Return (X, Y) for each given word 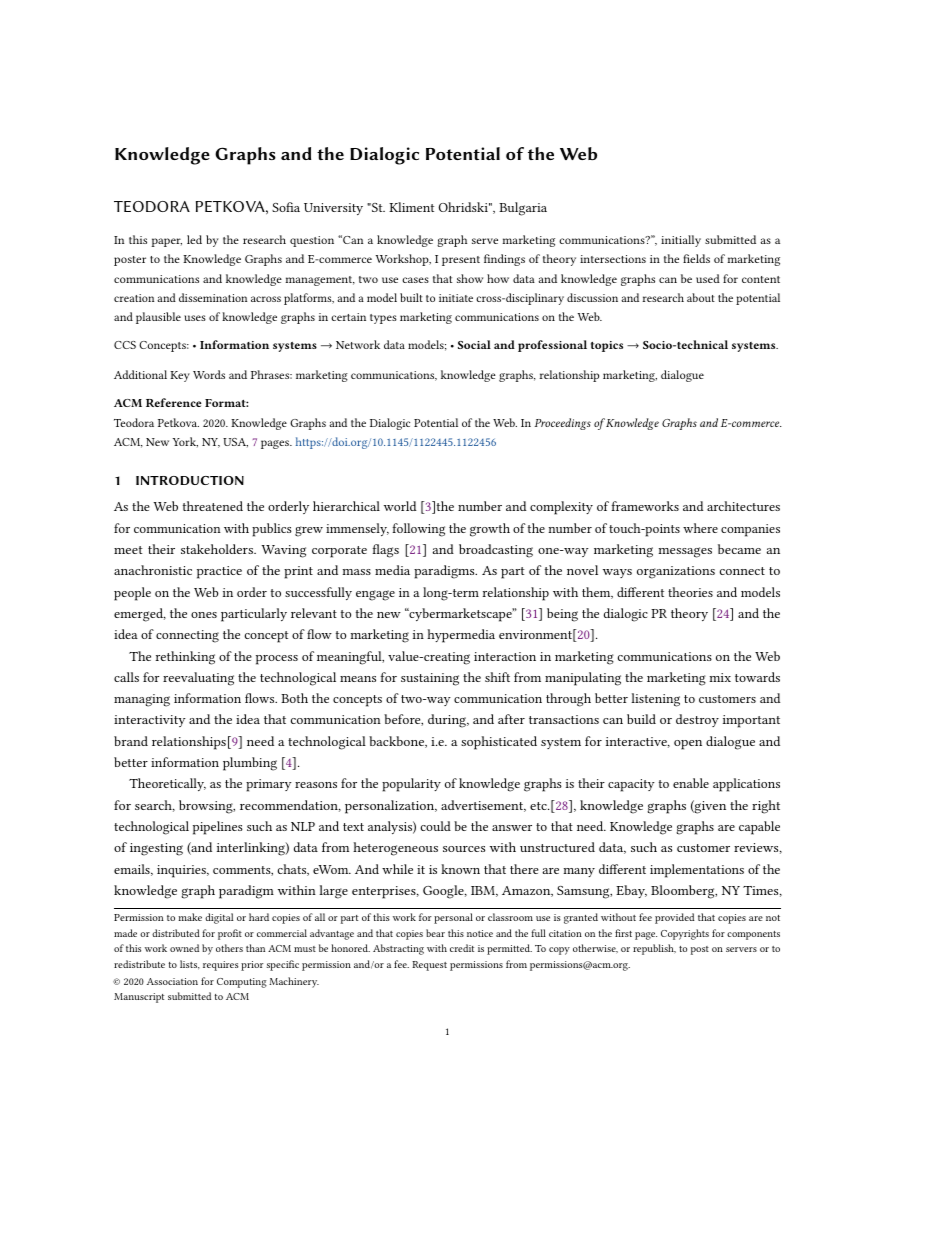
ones (204, 615)
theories (690, 592)
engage (375, 595)
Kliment (411, 207)
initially (681, 241)
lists (189, 965)
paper (167, 242)
